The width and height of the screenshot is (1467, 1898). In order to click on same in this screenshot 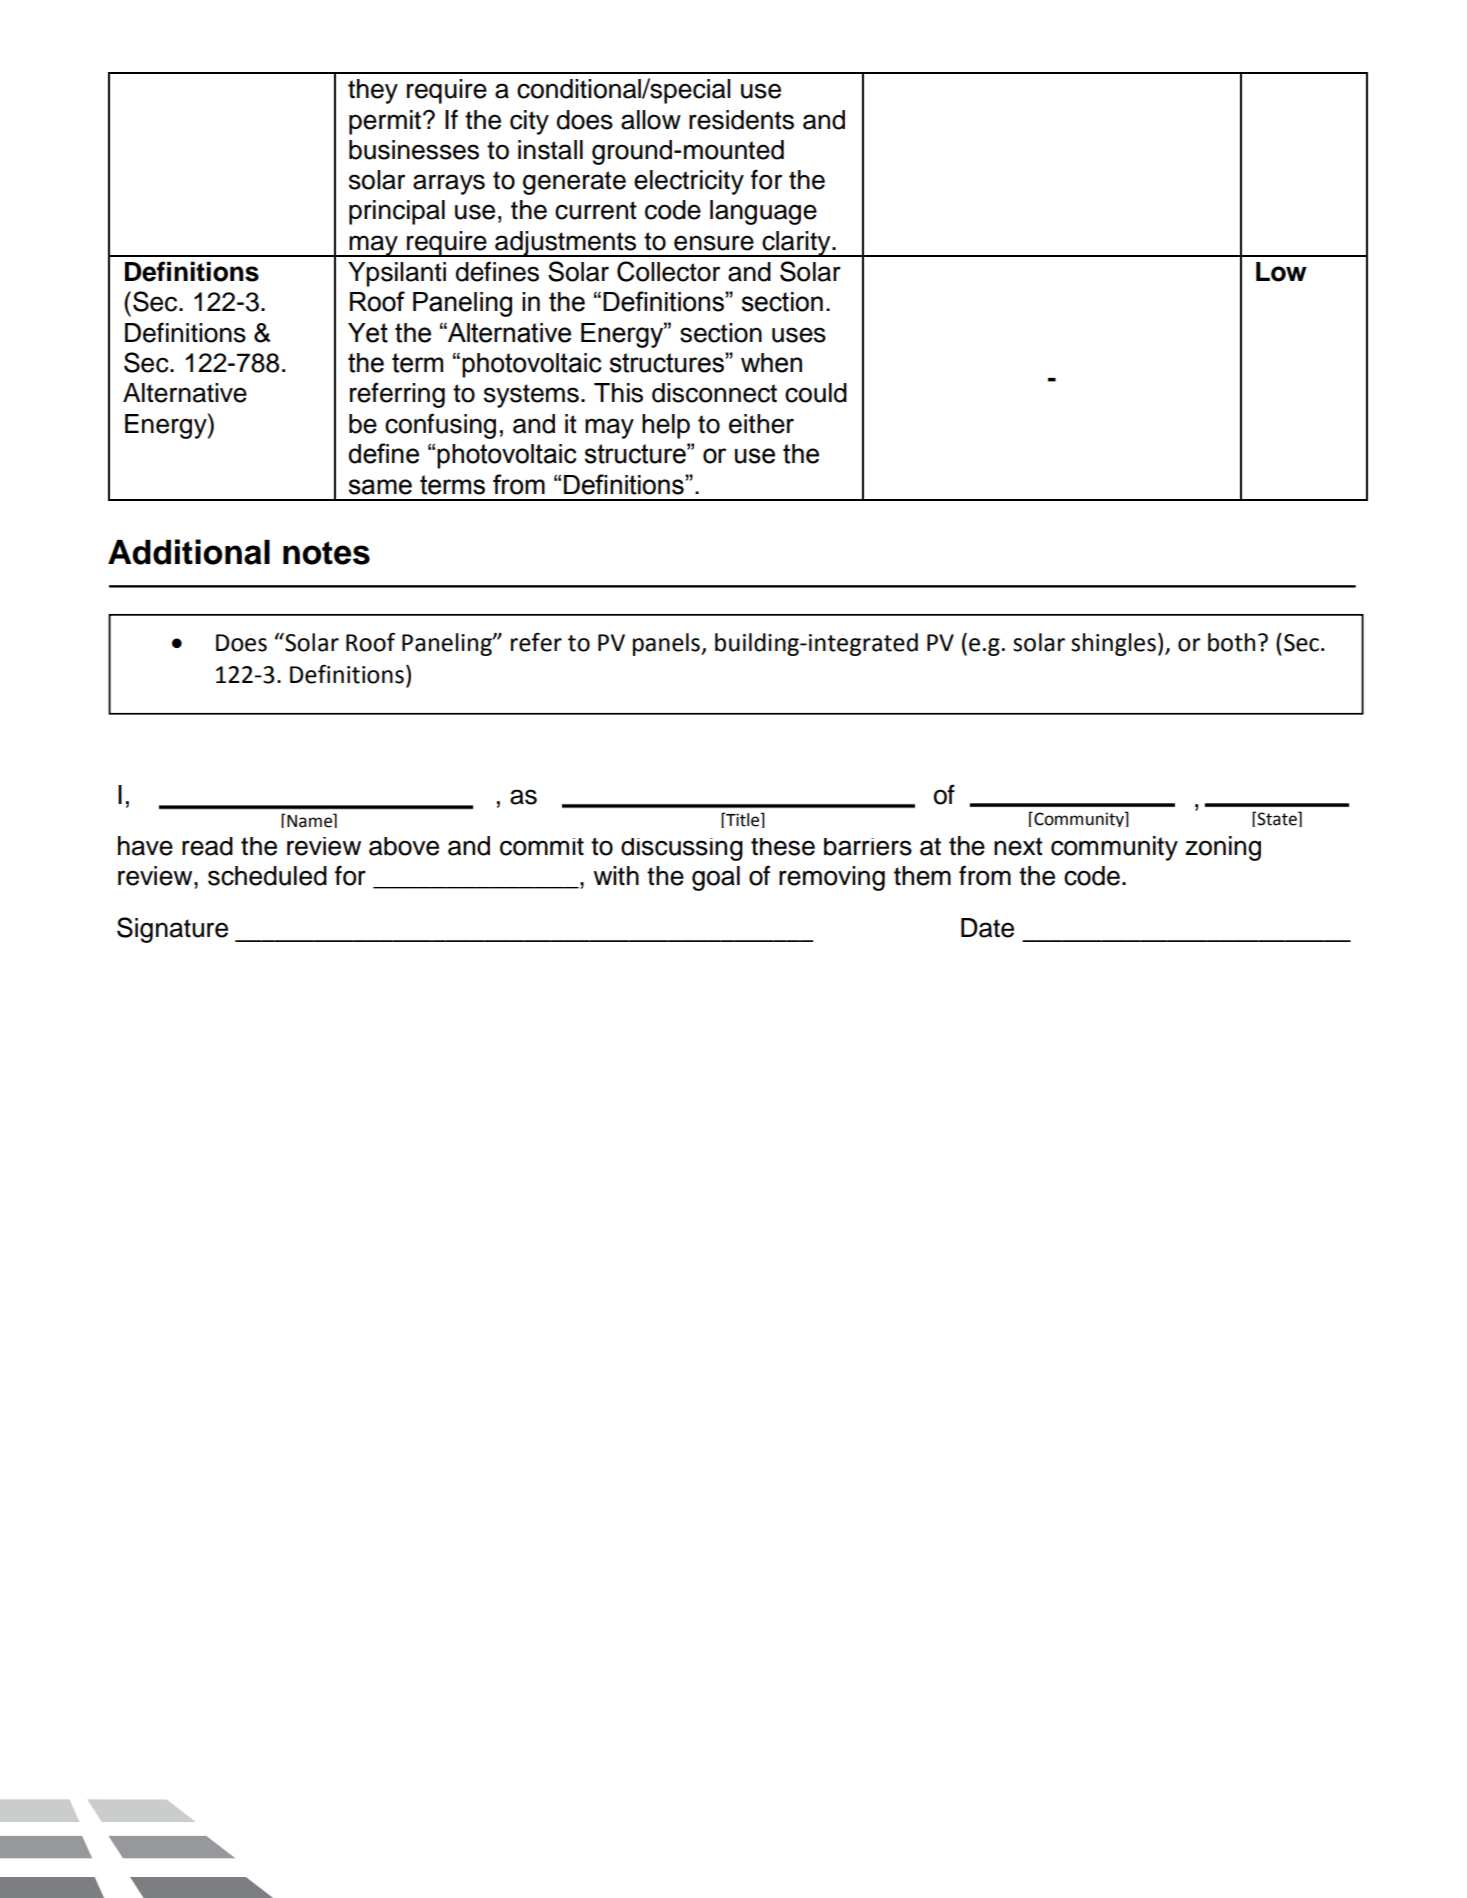, I will do `click(380, 487)`.
